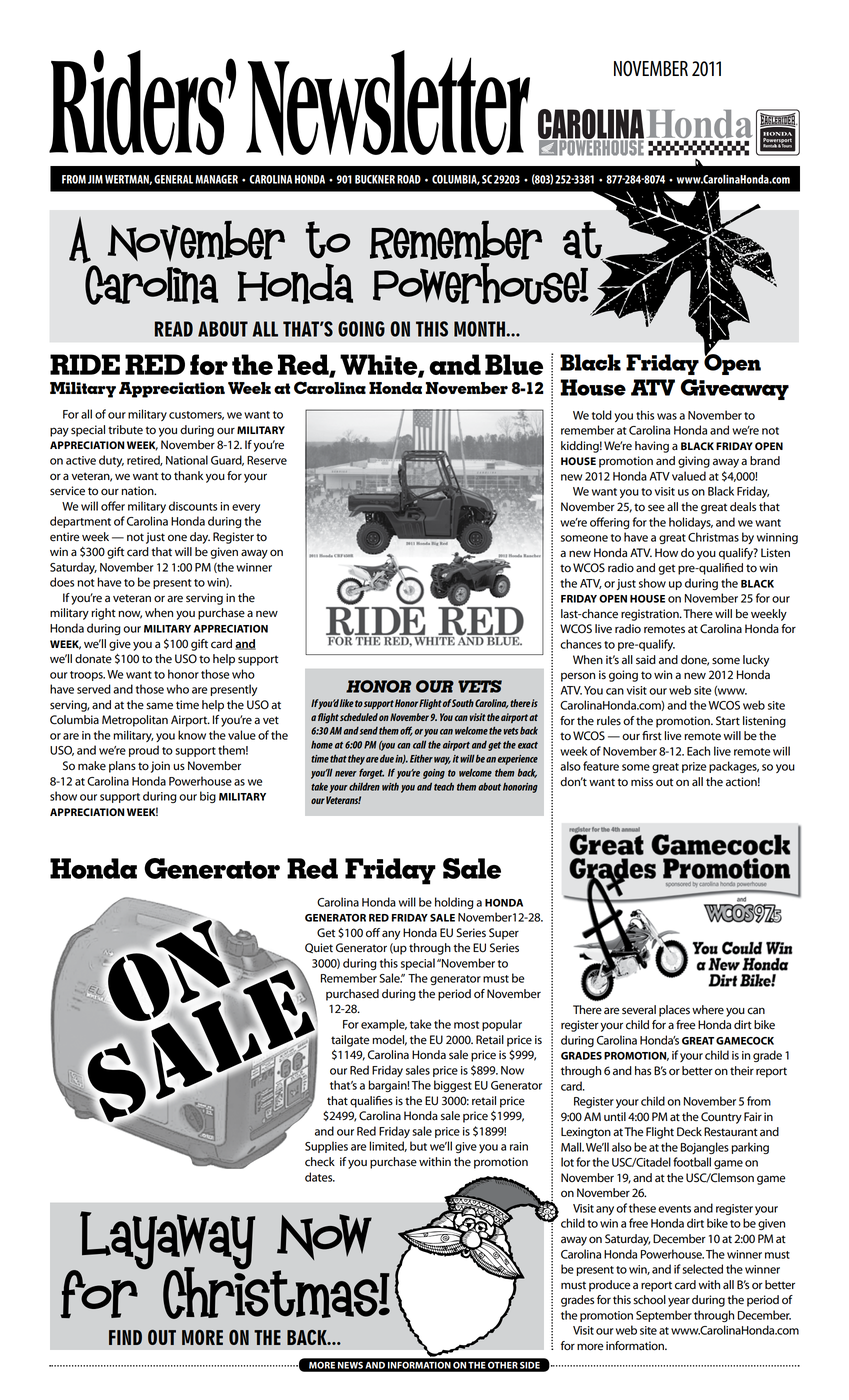 The image size is (849, 1400). What do you see at coordinates (667, 416) in the image?
I see `was` at bounding box center [667, 416].
